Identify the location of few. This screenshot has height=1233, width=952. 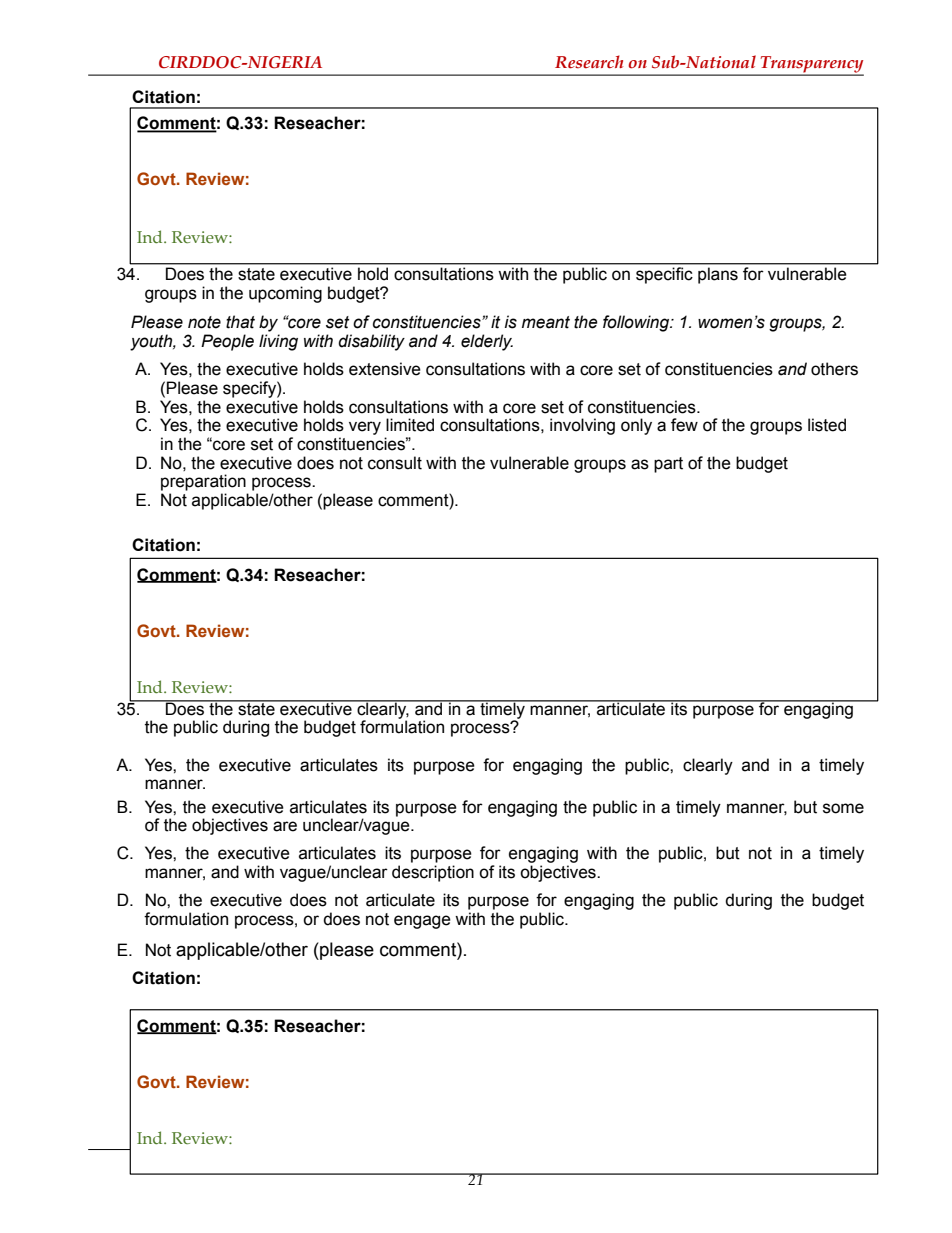
(684, 425).
